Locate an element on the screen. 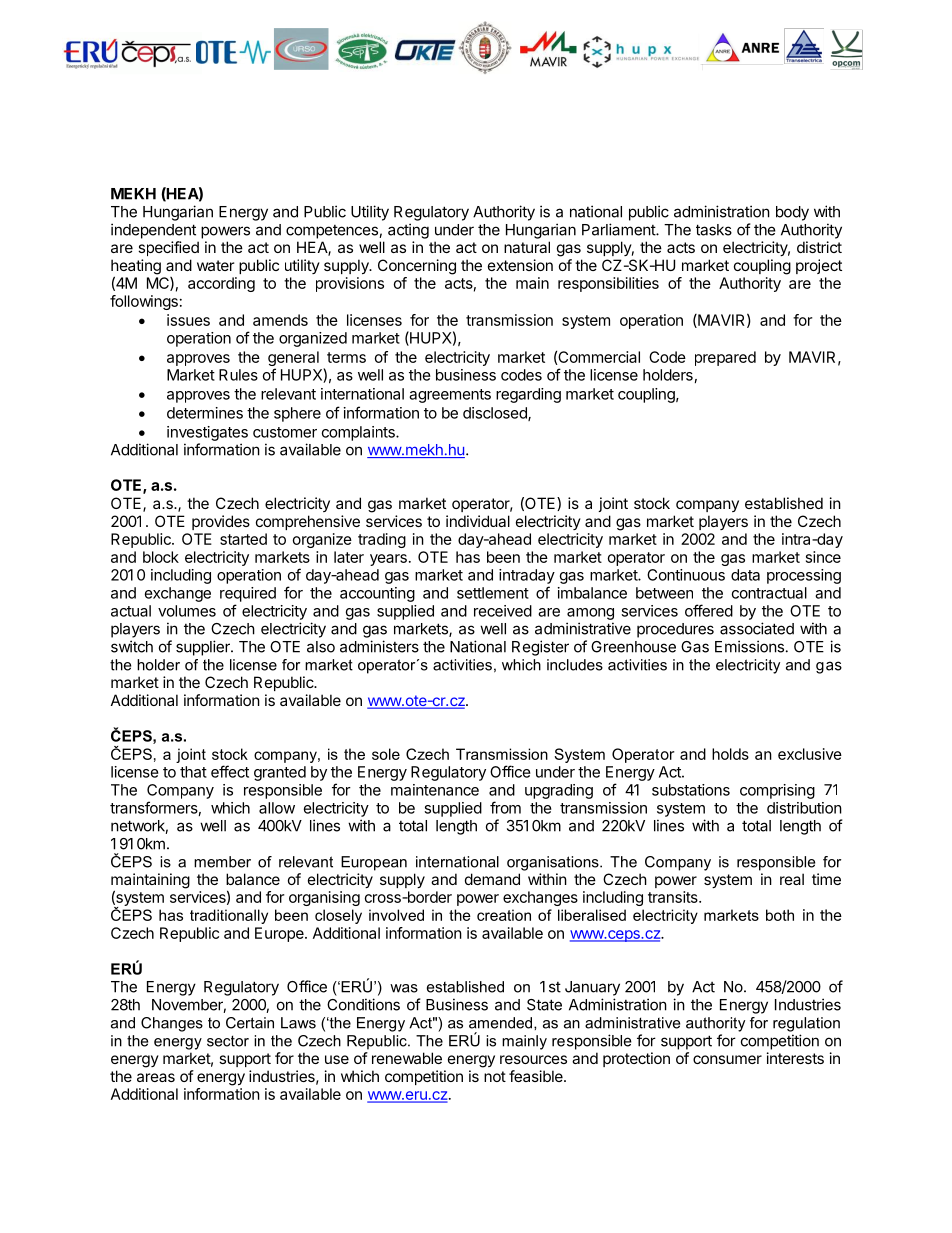 This screenshot has height=1233, width=952. water is located at coordinates (215, 265).
